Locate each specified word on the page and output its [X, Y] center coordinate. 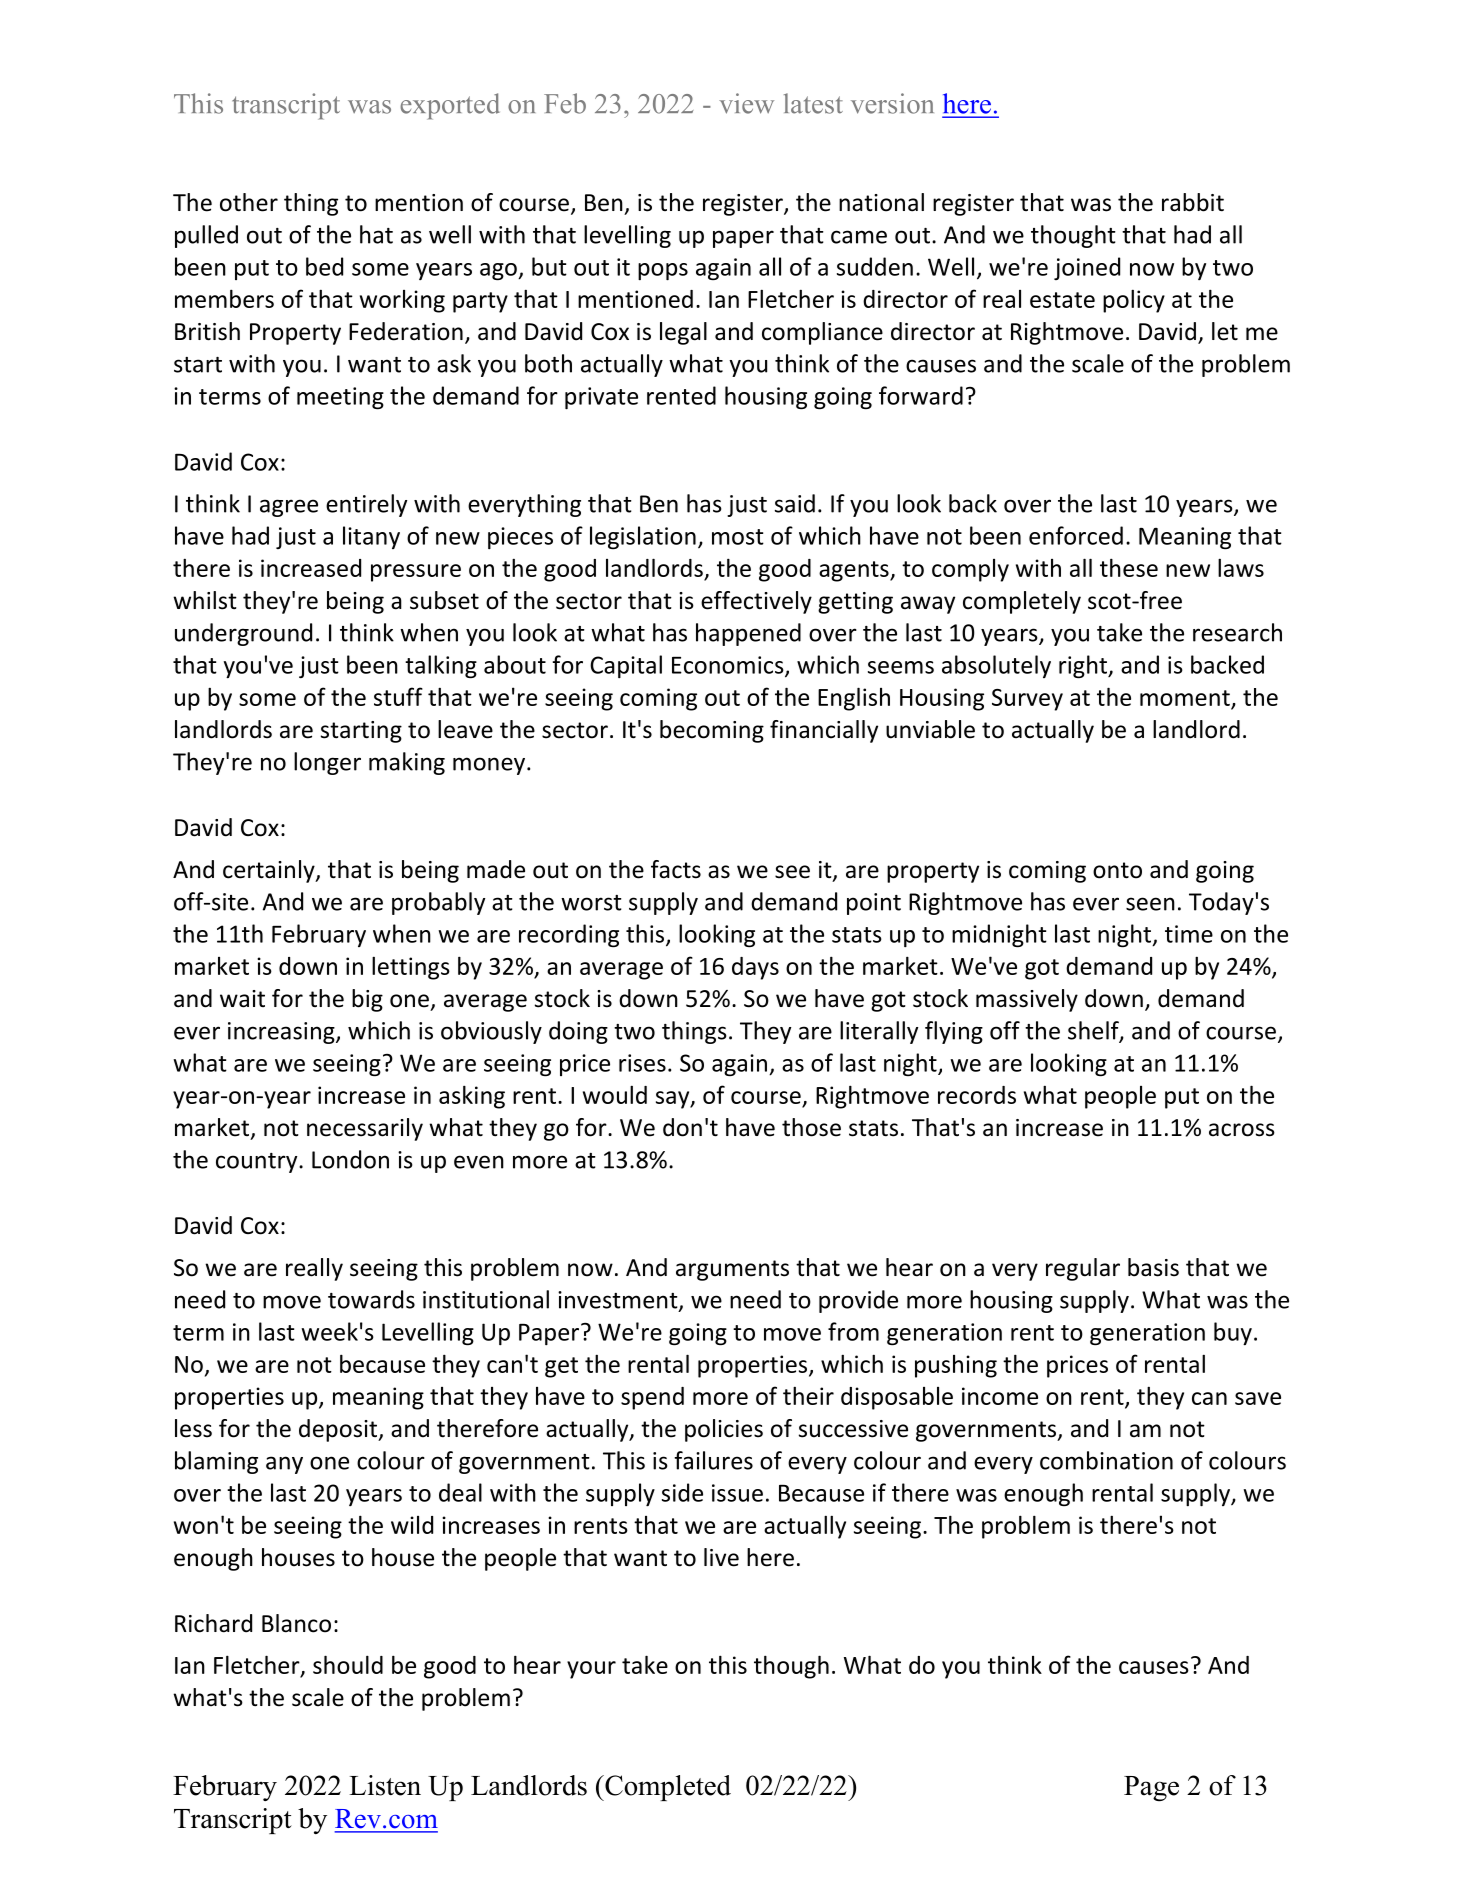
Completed [667, 1788]
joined [1087, 268]
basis [1153, 1267]
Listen [385, 1785]
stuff [398, 696]
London [350, 1159]
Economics [729, 666]
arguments [732, 1270]
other [249, 202]
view [746, 103]
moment [1185, 698]
